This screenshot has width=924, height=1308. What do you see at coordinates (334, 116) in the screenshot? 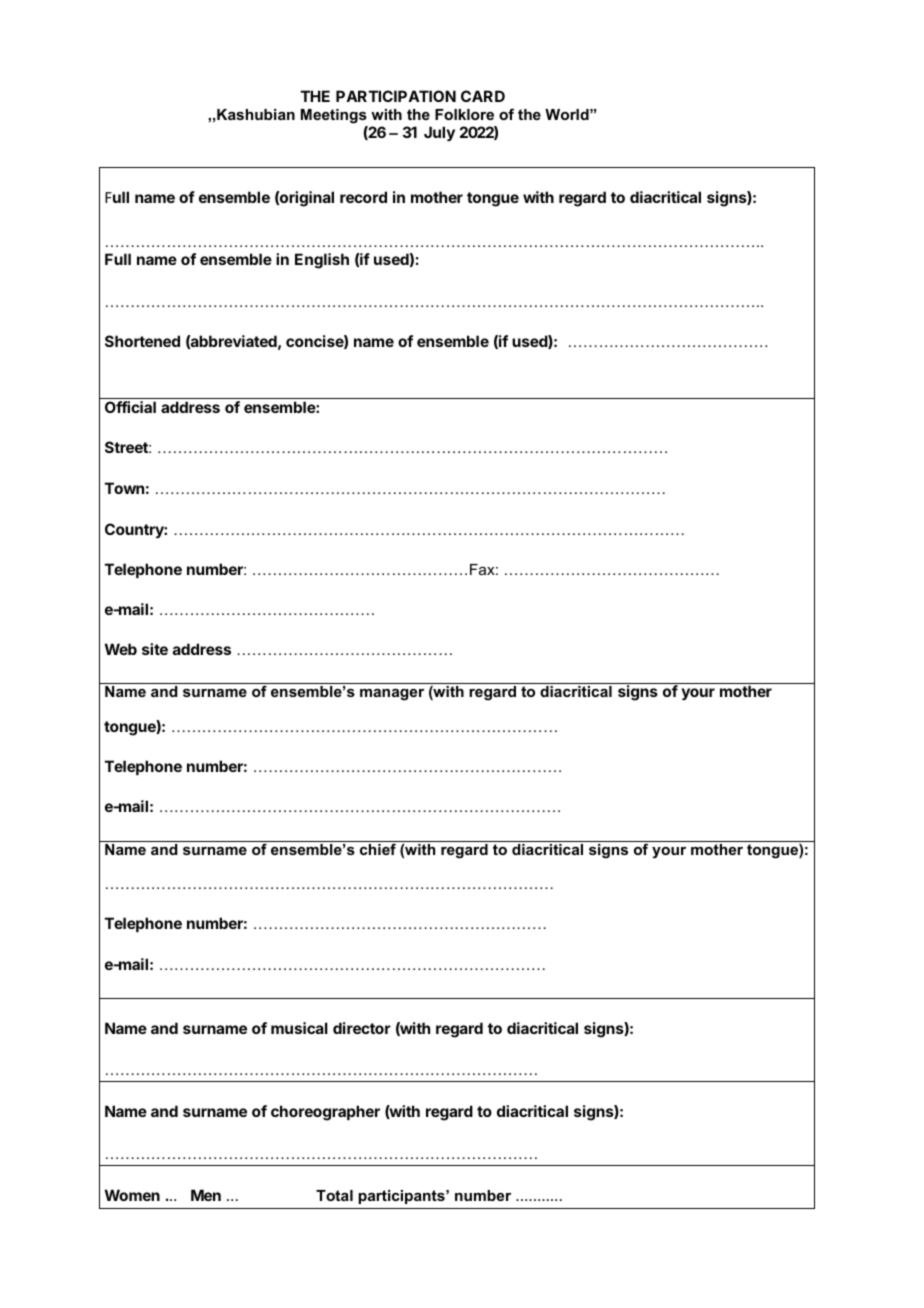
I see `Meetings` at bounding box center [334, 116].
